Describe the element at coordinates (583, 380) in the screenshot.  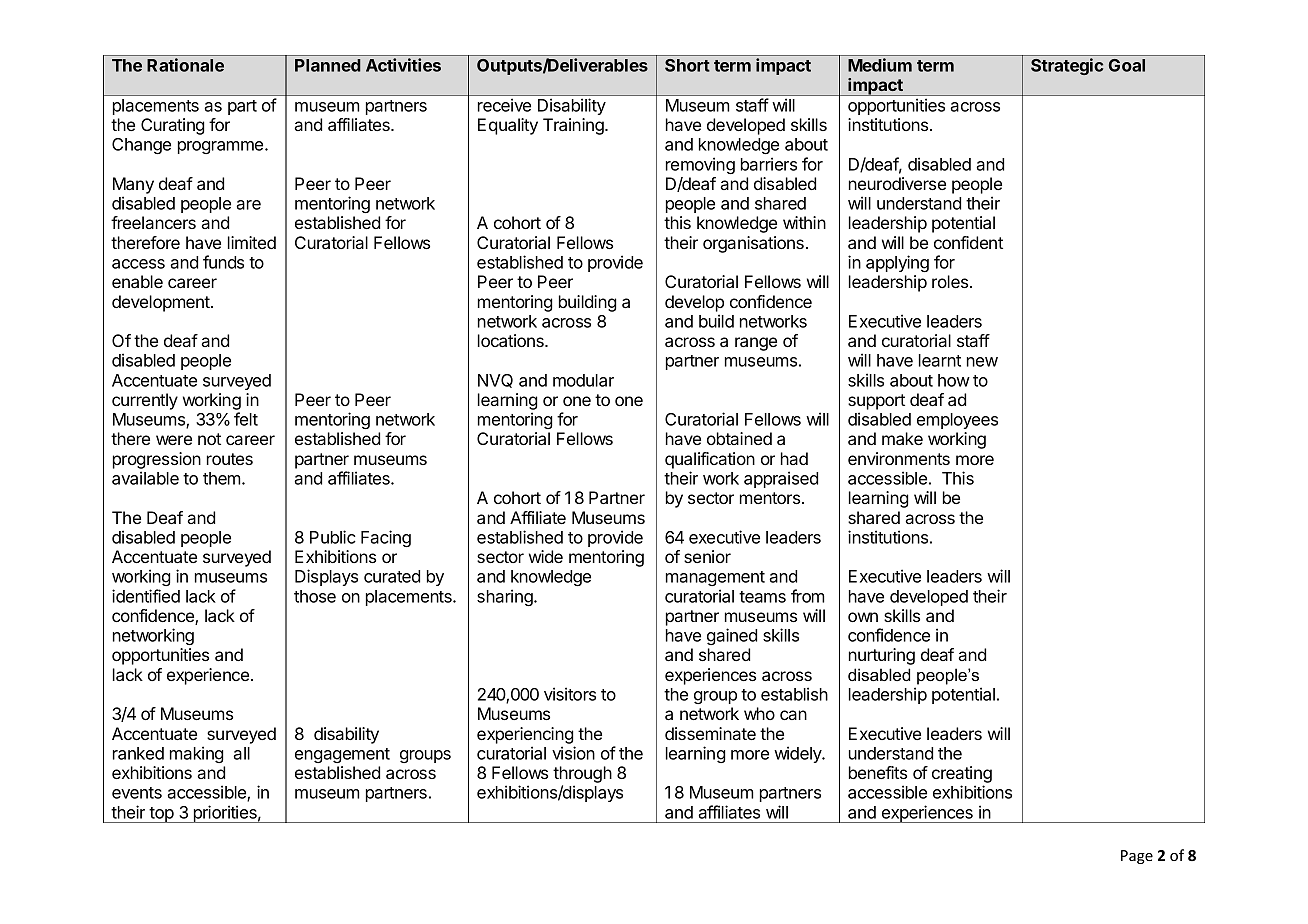
I see `modular` at that location.
